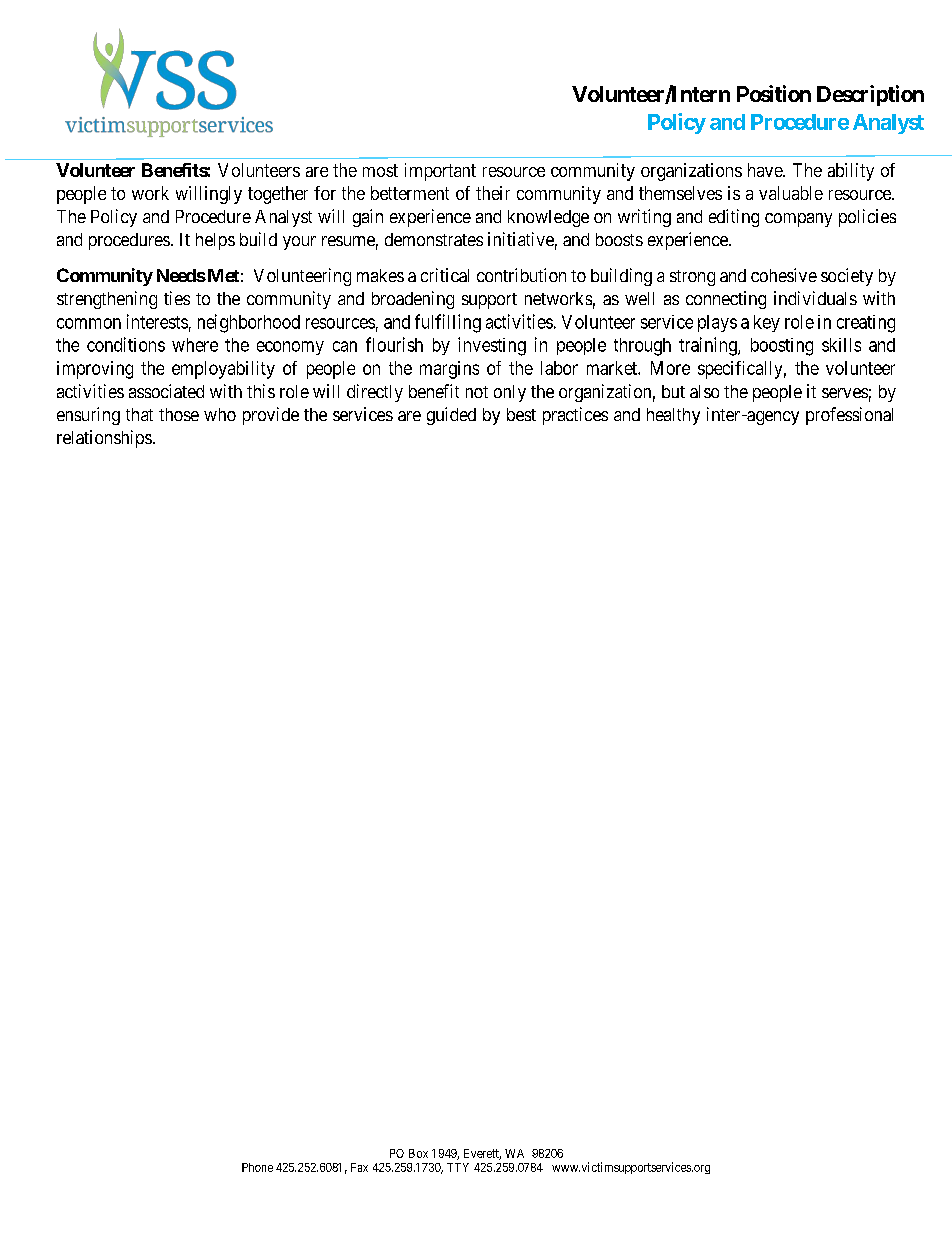 Image resolution: width=952 pixels, height=1233 pixels. Describe the element at coordinates (257, 1167) in the document. I see `Phone` at that location.
